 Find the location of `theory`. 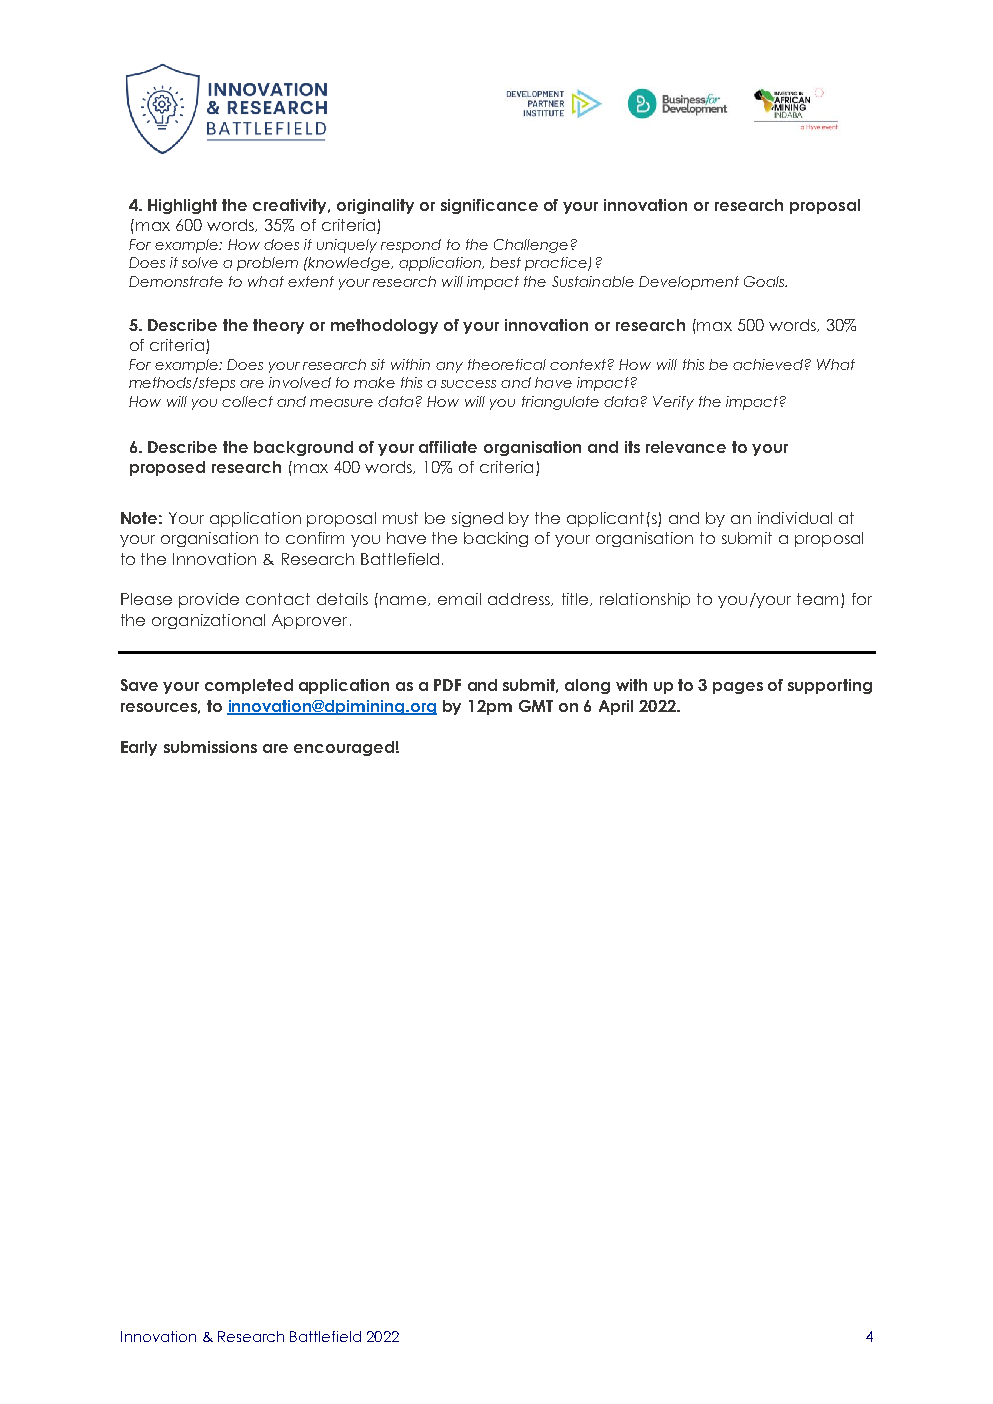

theory is located at coordinates (278, 326).
